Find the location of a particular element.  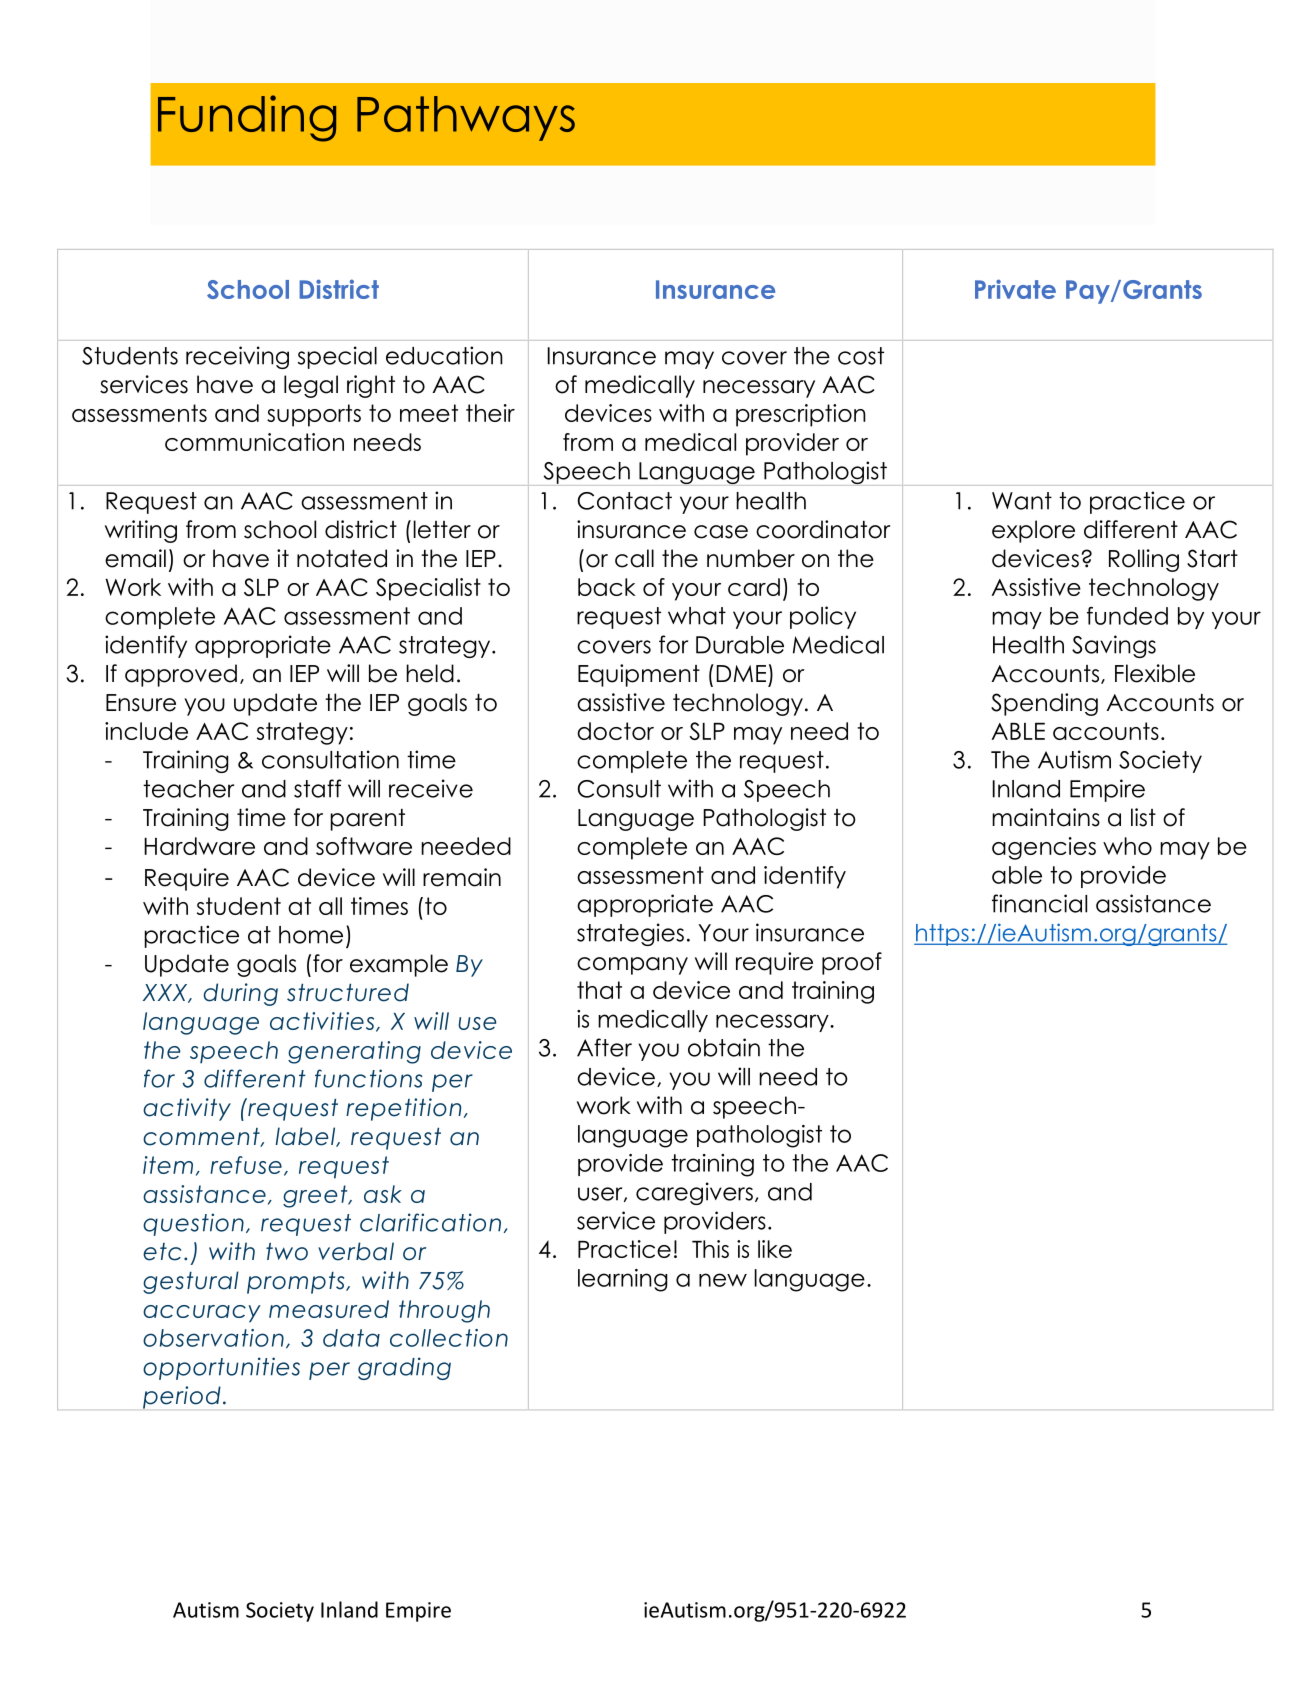

Spending is located at coordinates (1044, 704).
